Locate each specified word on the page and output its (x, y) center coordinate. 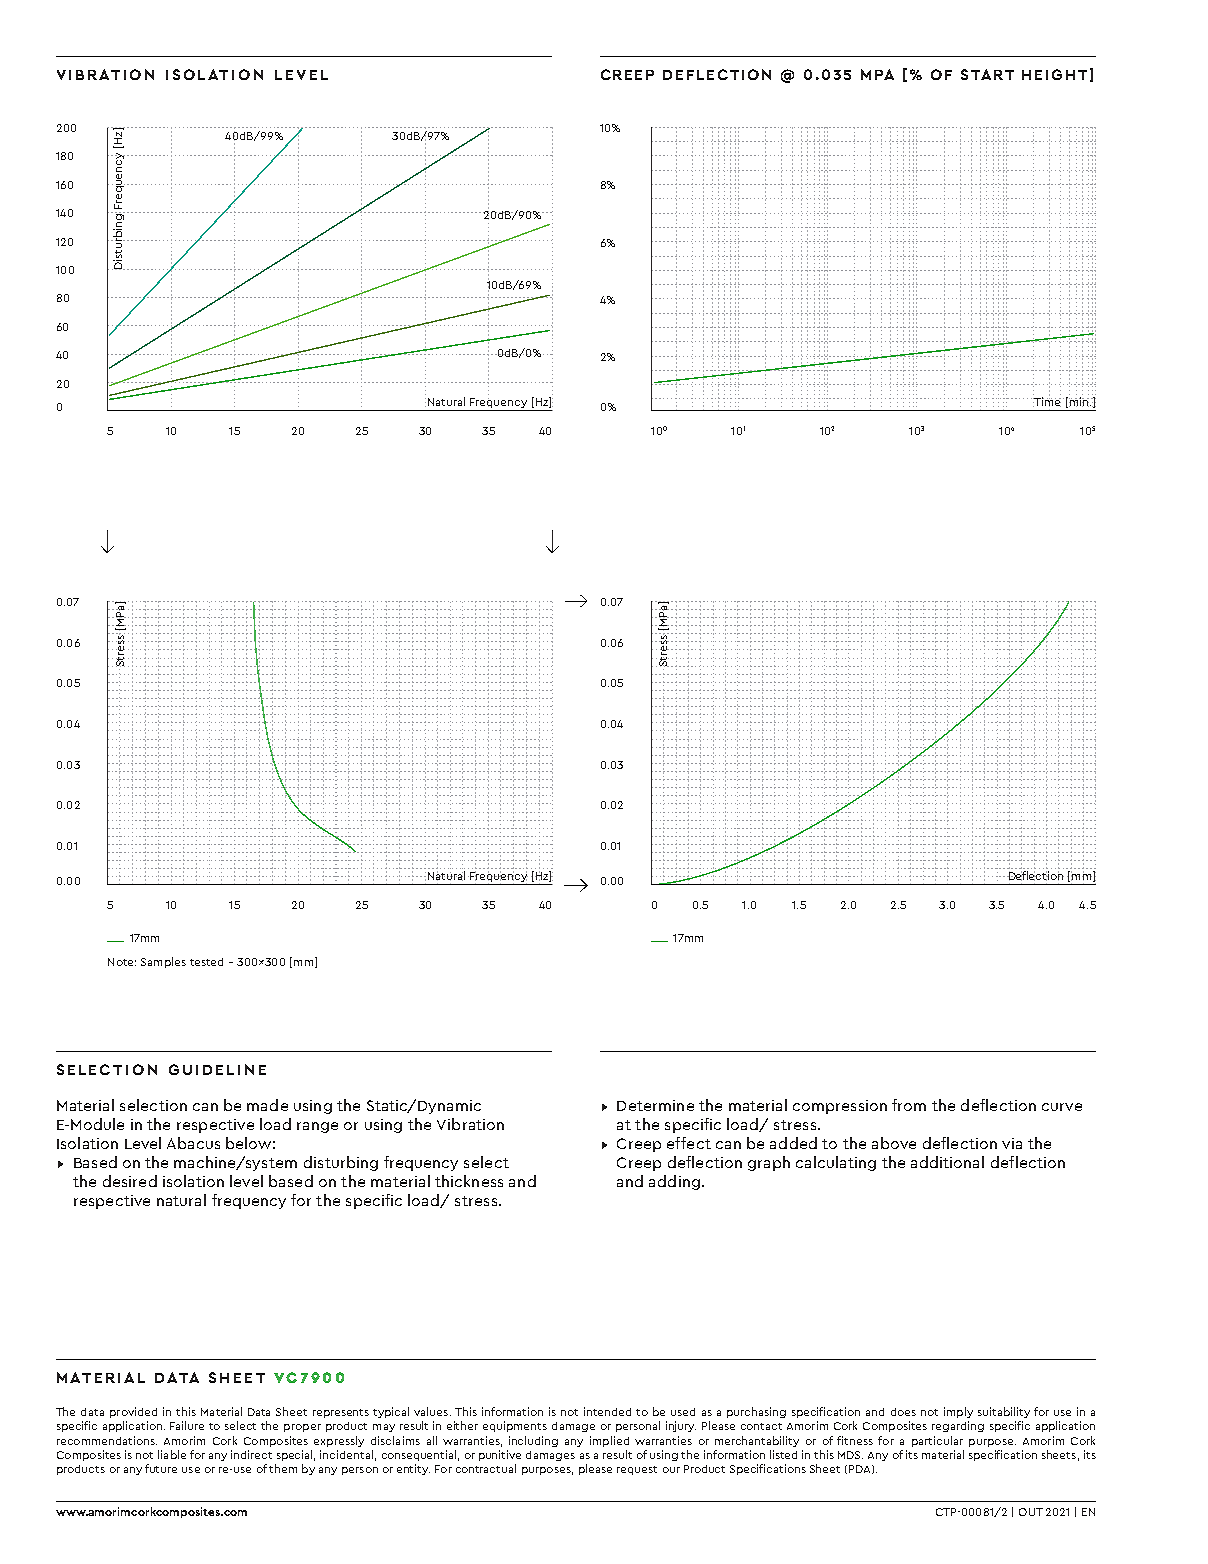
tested (206, 962)
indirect (251, 1454)
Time (1047, 401)
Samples (163, 962)
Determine (655, 1105)
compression (840, 1107)
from (909, 1105)
